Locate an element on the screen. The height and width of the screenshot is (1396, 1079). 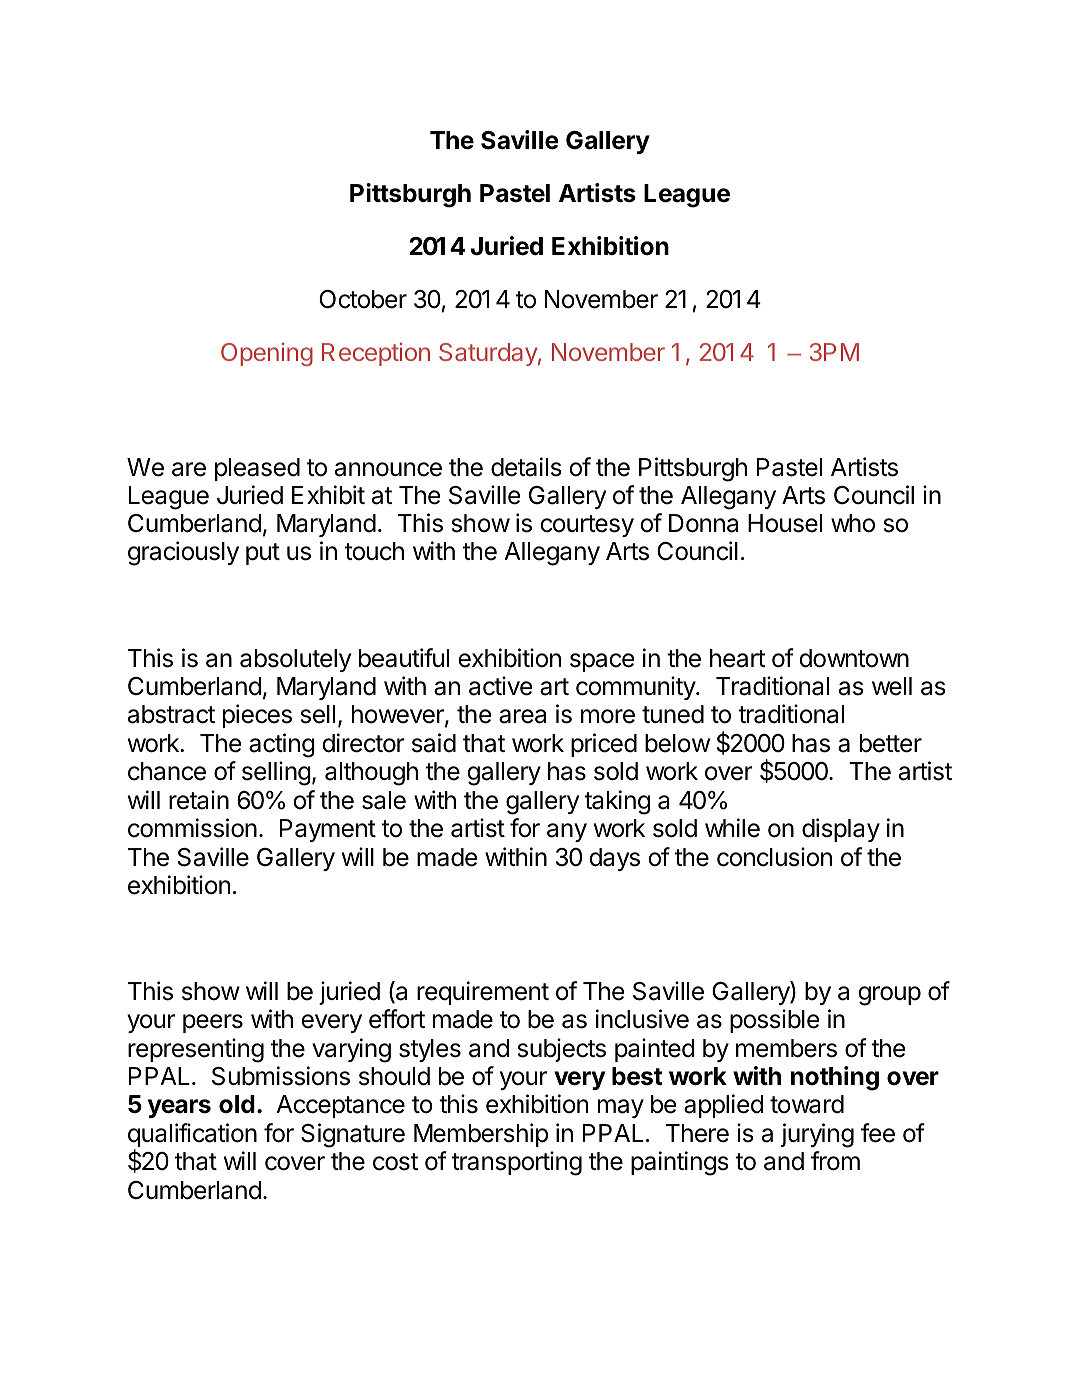
from is located at coordinates (835, 1161).
